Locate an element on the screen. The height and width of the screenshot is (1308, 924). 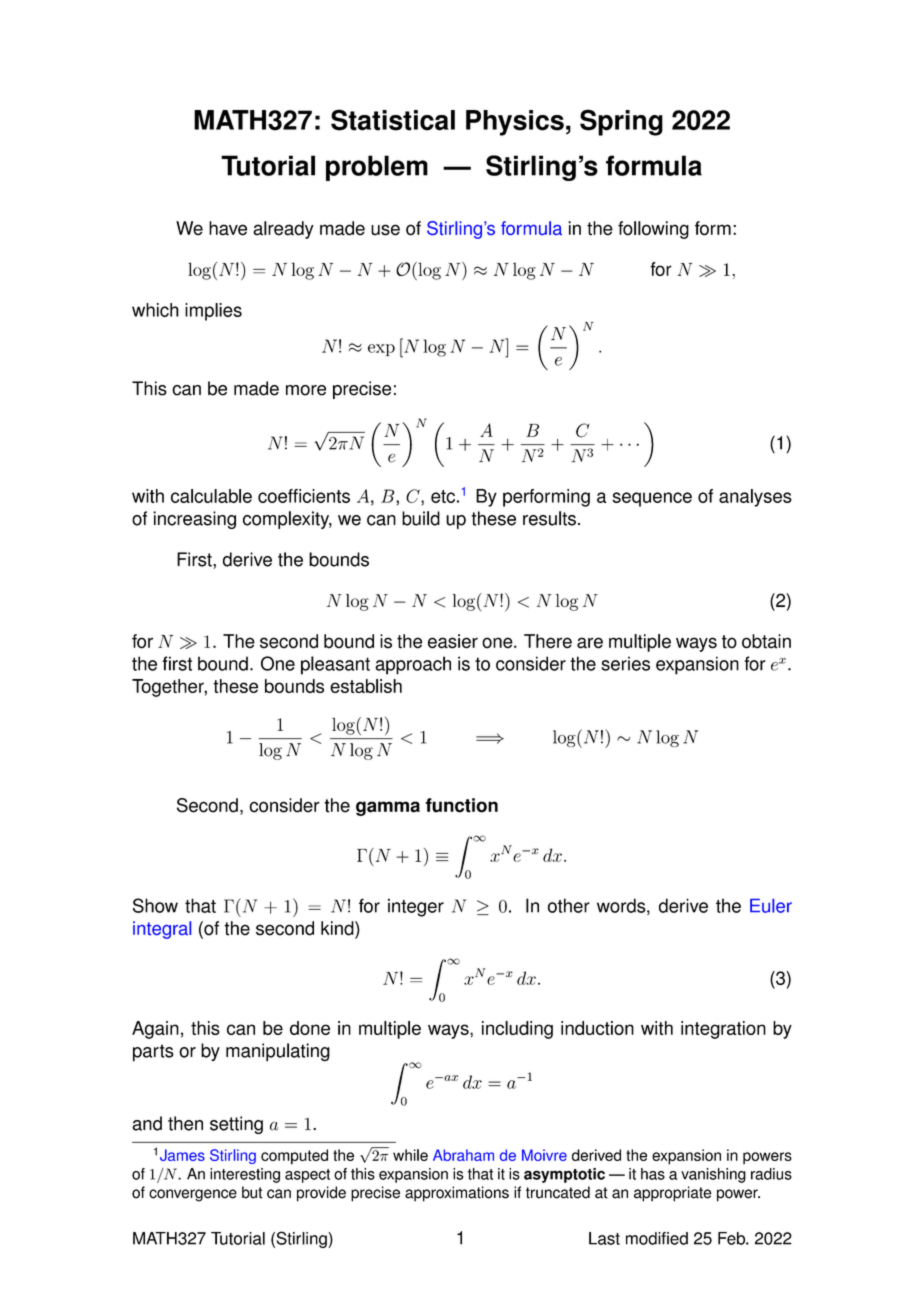
sequence is located at coordinates (652, 499).
